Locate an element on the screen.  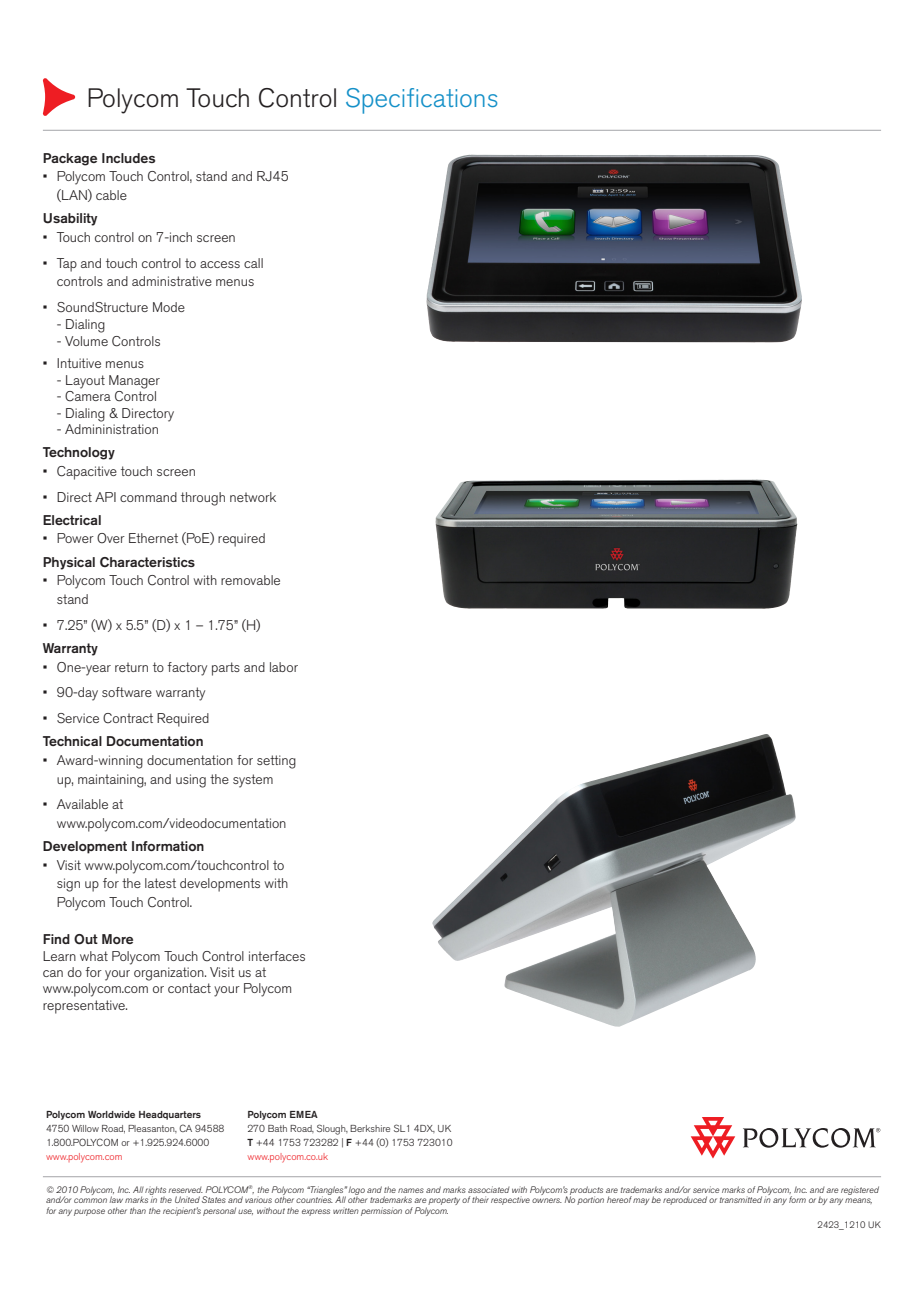
interfaces is located at coordinates (277, 956).
